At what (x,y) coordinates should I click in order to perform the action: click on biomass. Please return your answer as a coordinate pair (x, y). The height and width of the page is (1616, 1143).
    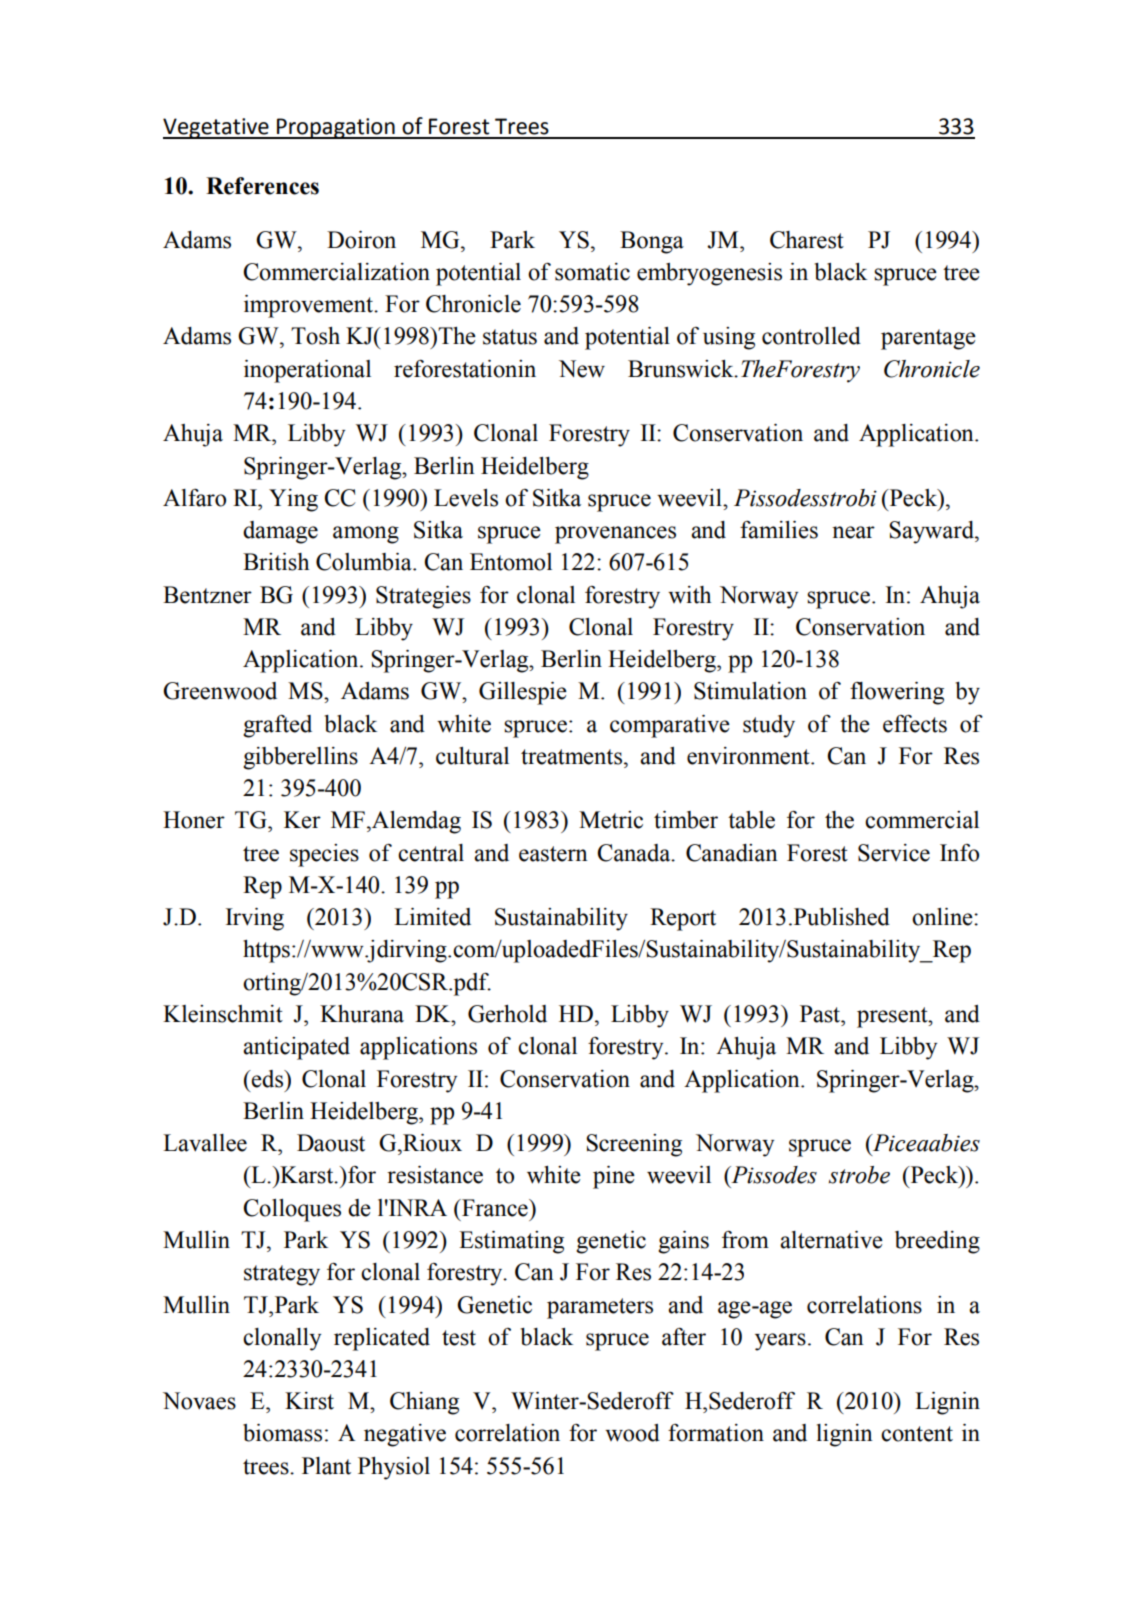
    Looking at the image, I should click on (282, 1433).
